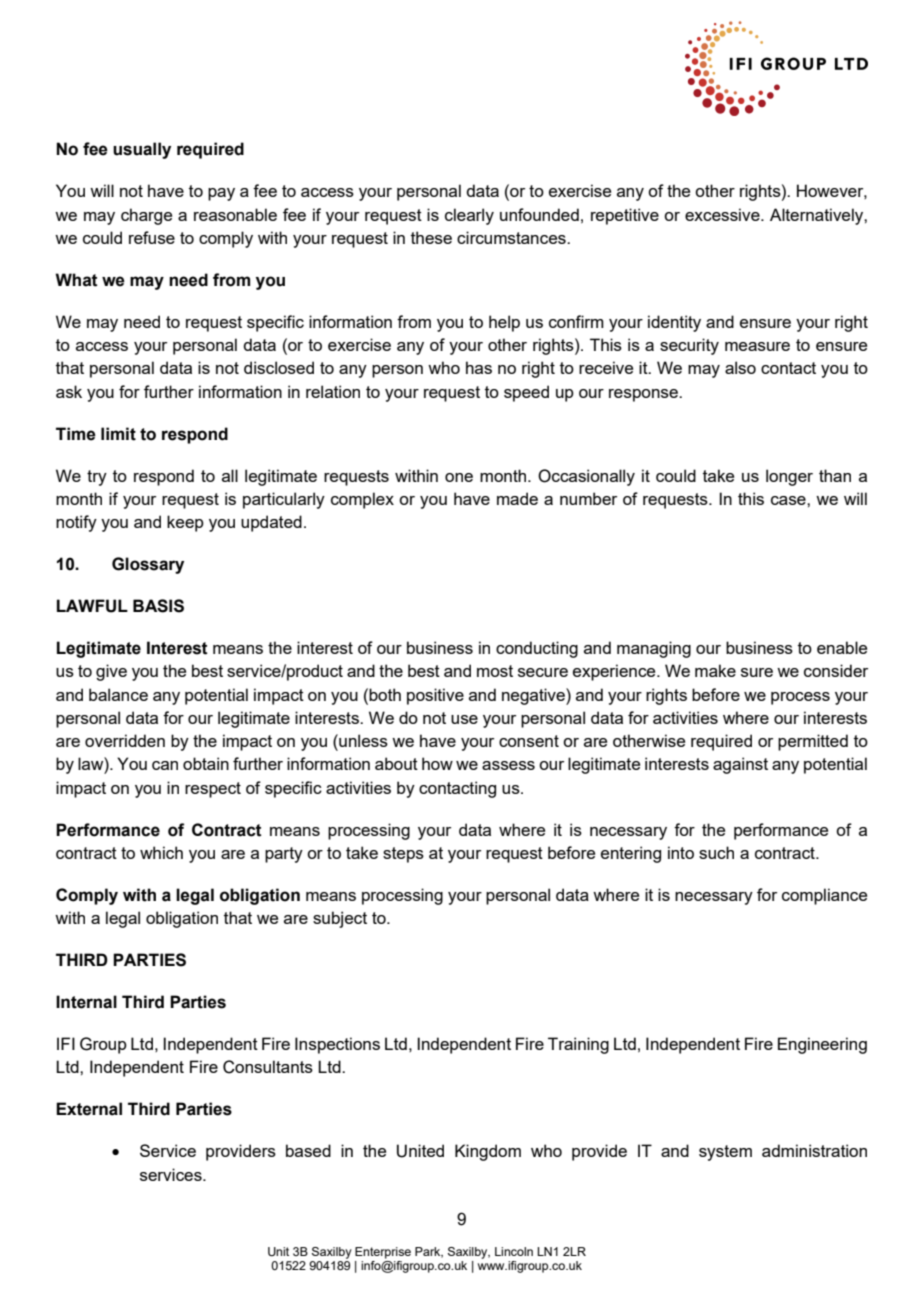 Image resolution: width=924 pixels, height=1308 pixels. Describe the element at coordinates (514, 1251) in the image. I see `Lincoln` at that location.
